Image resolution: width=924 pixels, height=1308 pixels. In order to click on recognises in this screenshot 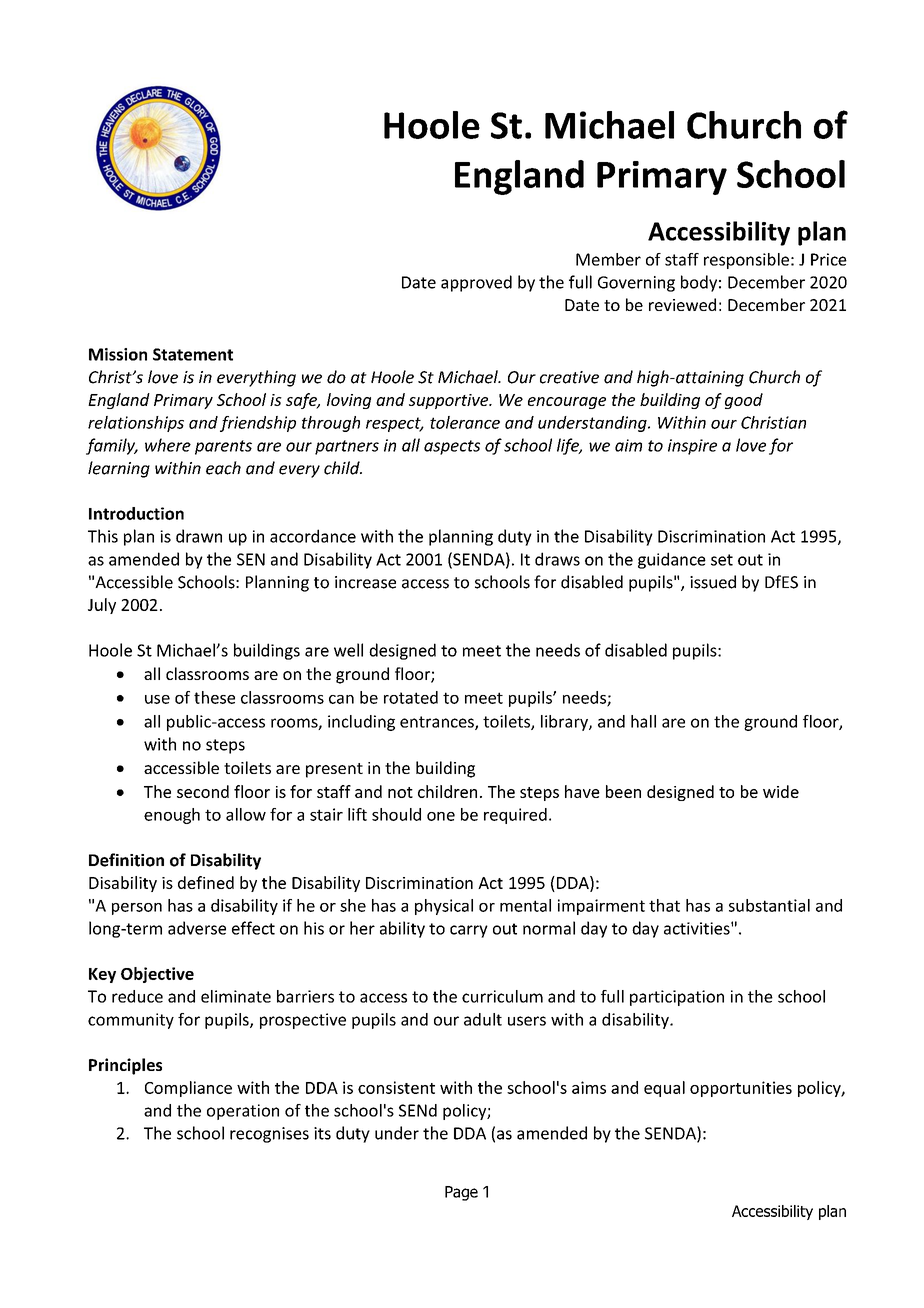, I will do `click(269, 1135)`.
